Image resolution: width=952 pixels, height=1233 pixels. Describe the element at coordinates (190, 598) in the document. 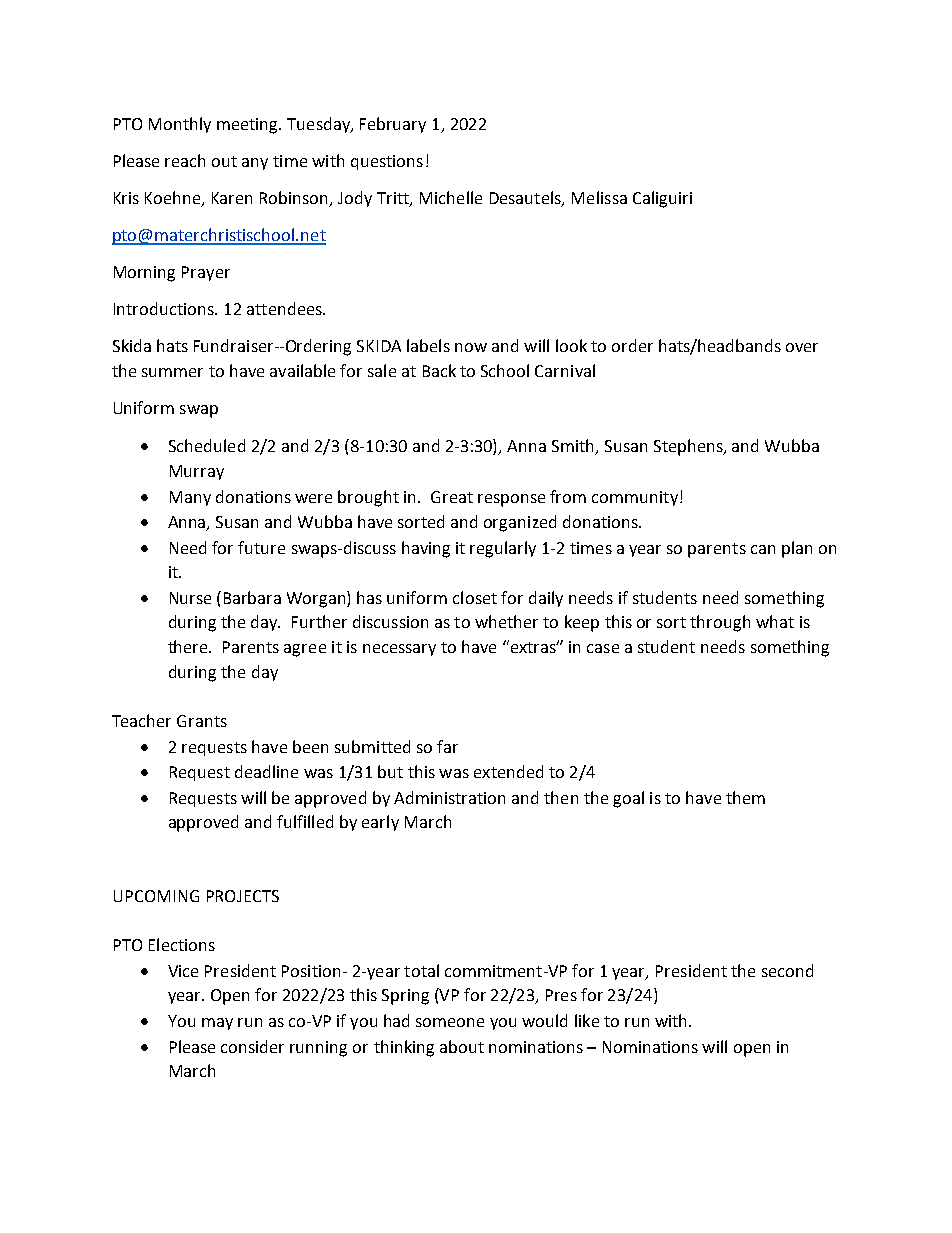

I see `Nurse` at that location.
